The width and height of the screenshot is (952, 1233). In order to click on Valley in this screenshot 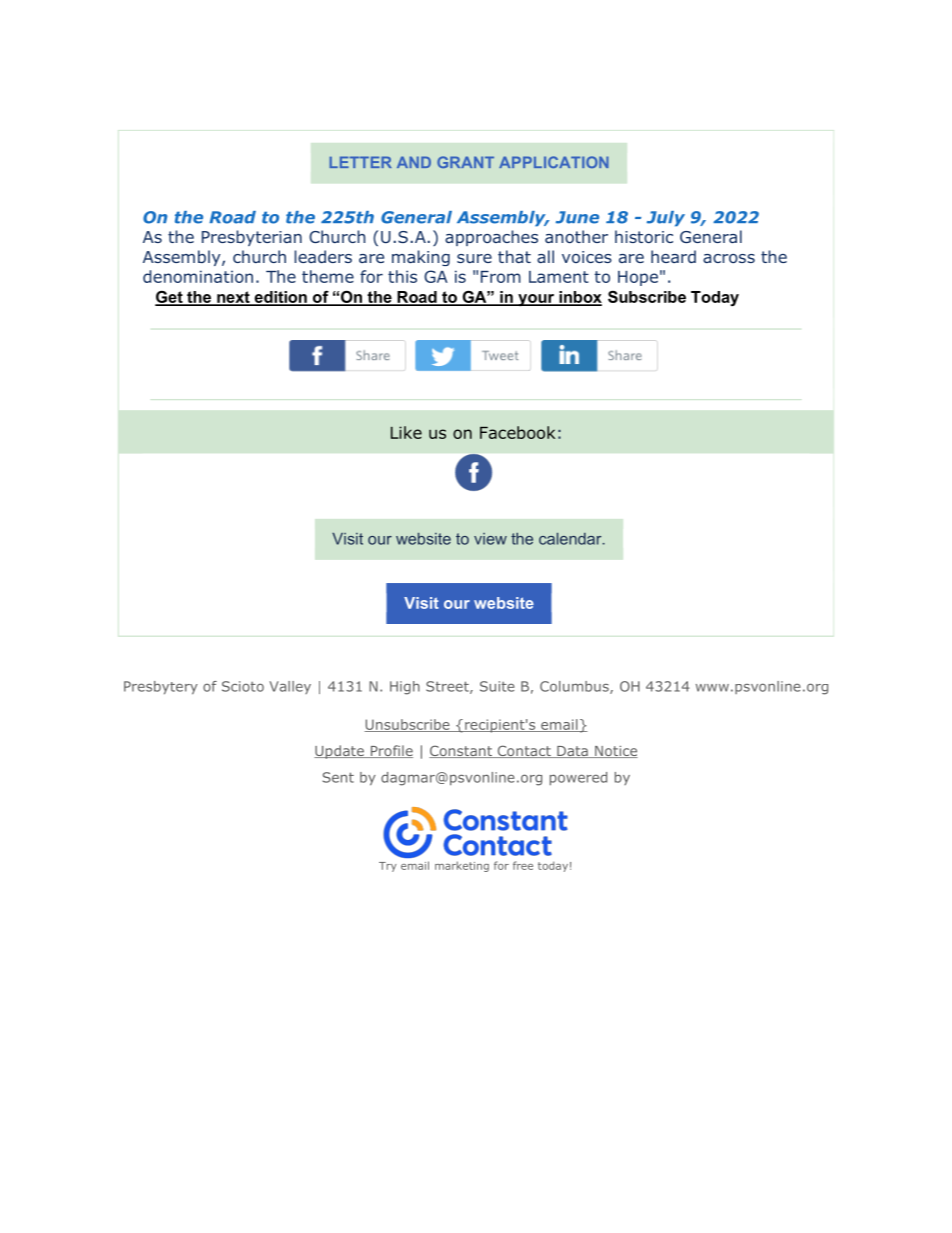, I will do `click(290, 687)`.
